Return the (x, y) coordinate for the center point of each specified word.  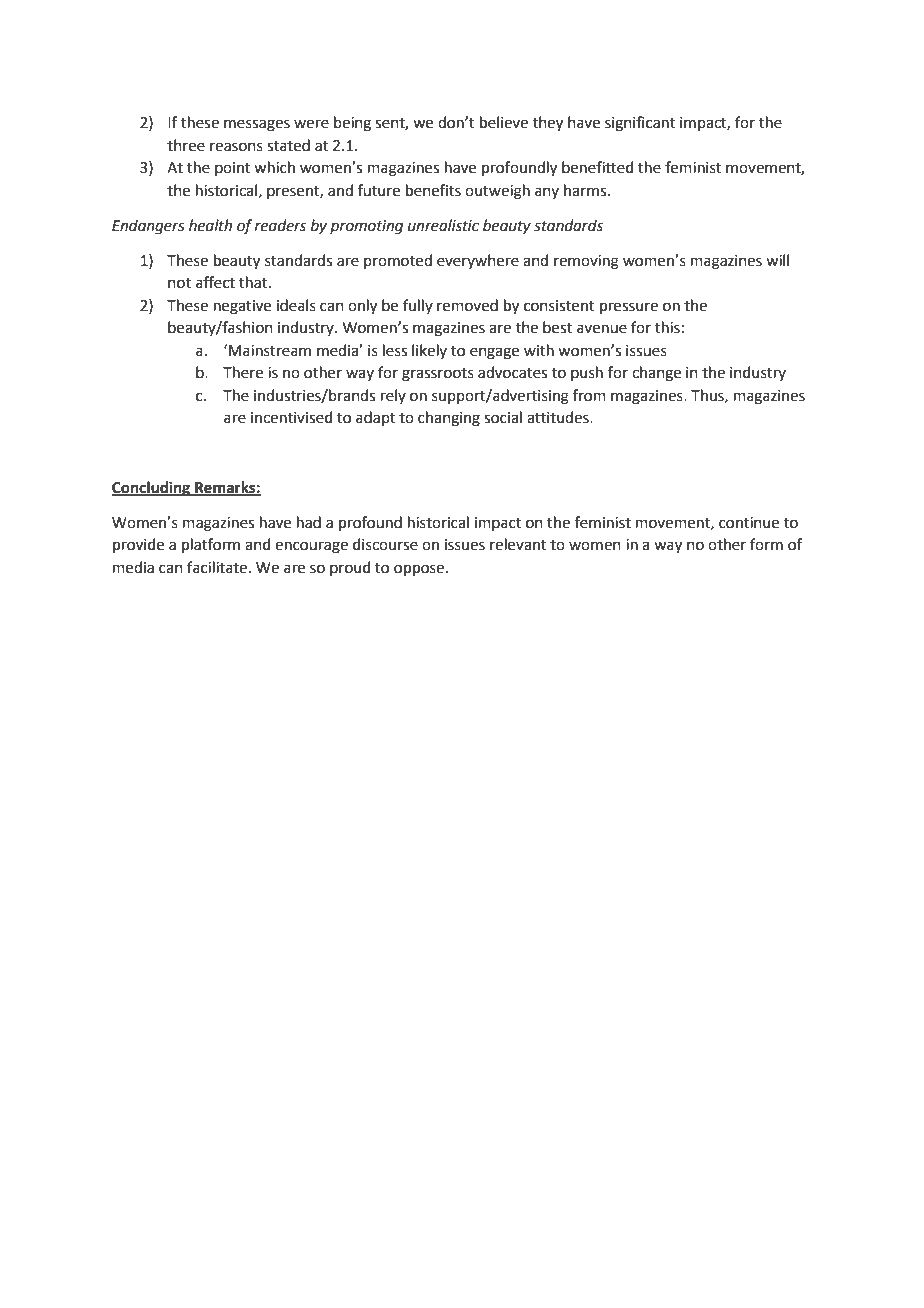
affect (215, 282)
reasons (236, 147)
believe (504, 122)
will (777, 260)
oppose (420, 570)
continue (749, 523)
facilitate (217, 567)
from (589, 395)
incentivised (292, 417)
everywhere (478, 261)
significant (640, 124)
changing (449, 419)
